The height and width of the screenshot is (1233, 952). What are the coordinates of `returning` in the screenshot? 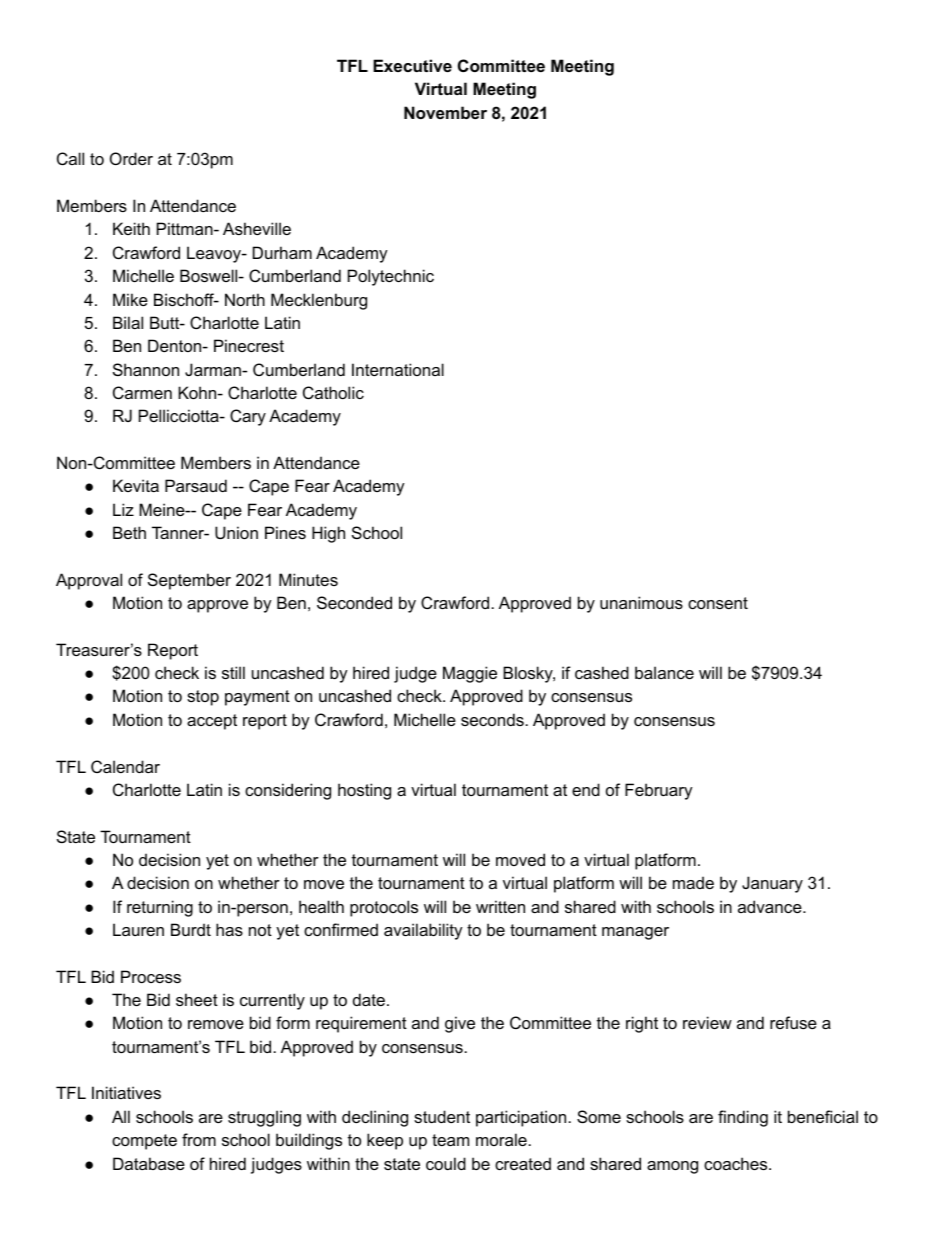 It's located at (160, 908).
